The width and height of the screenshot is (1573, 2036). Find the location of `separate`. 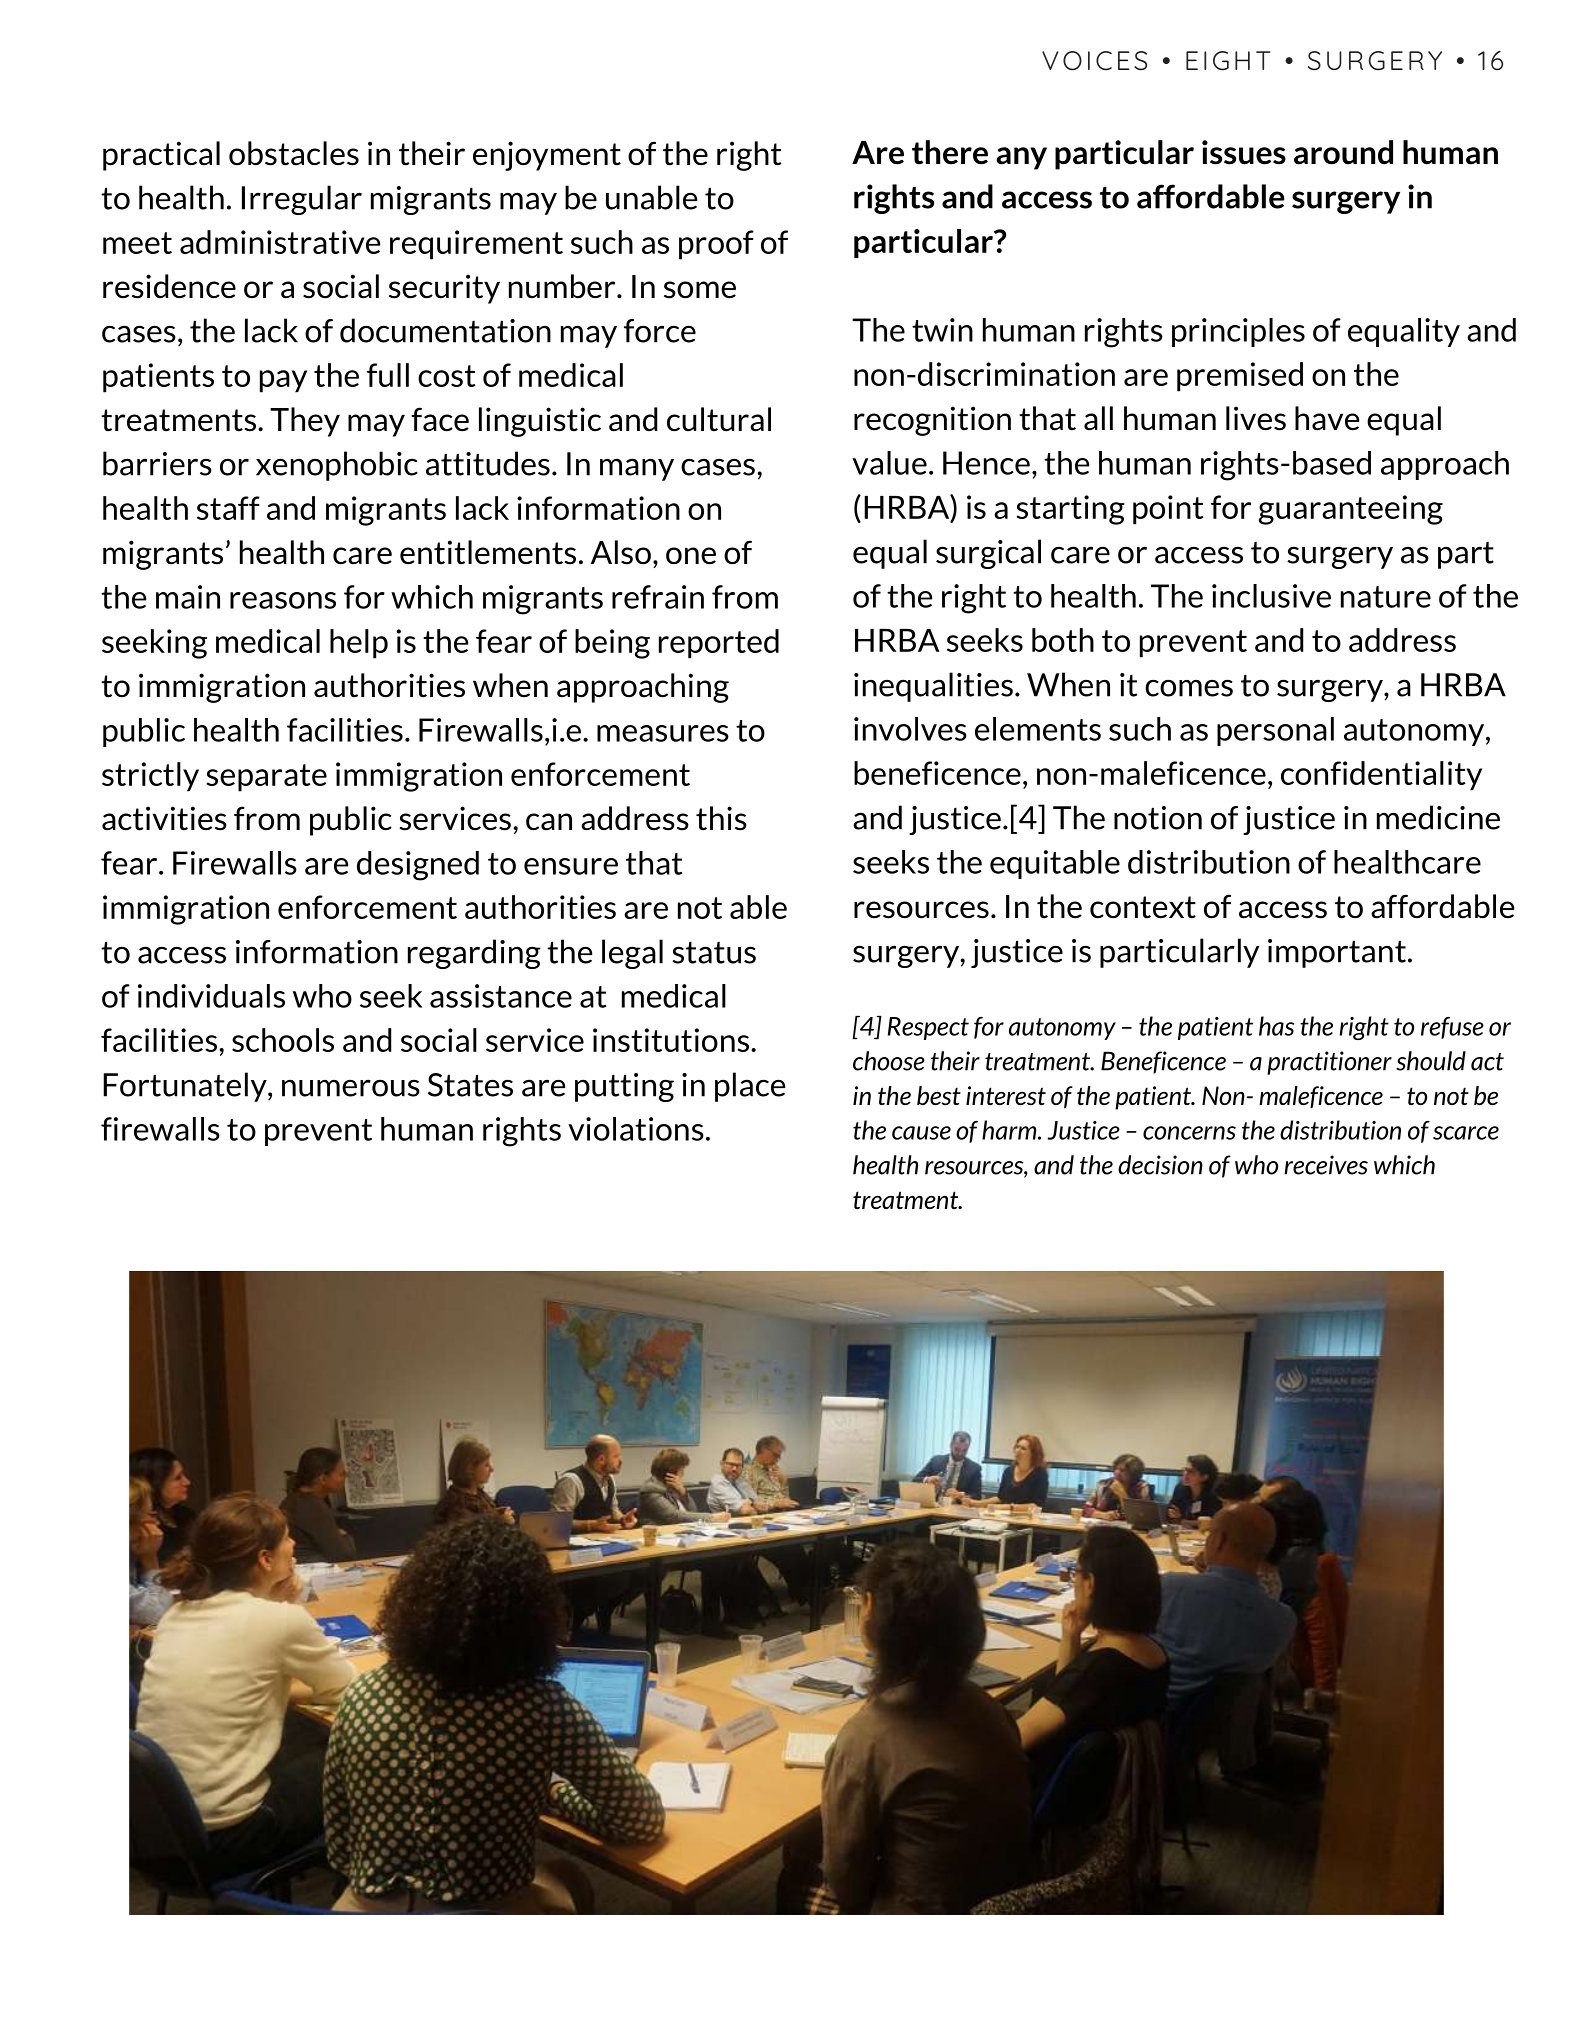

separate is located at coordinates (266, 778).
